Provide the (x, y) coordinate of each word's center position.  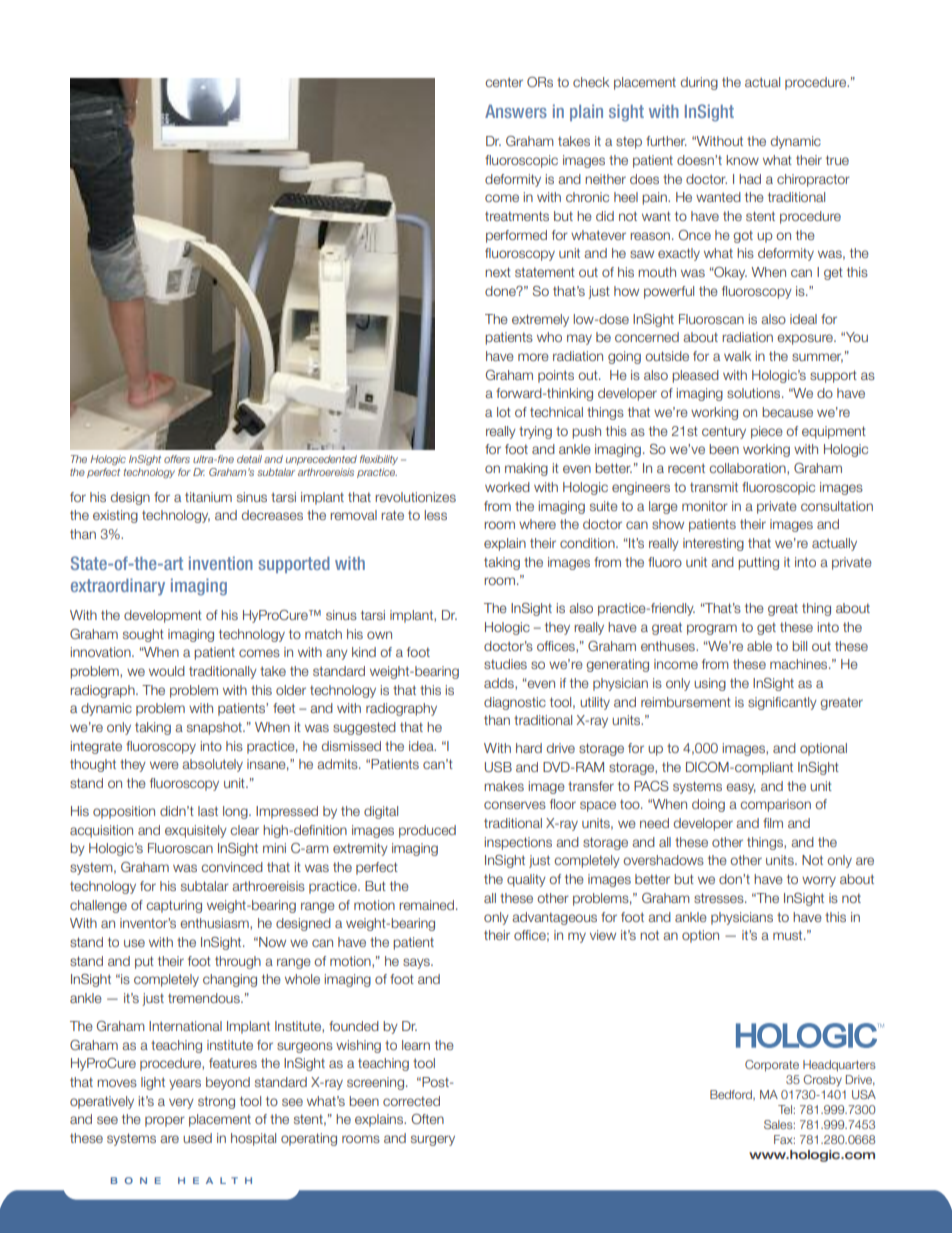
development (163, 616)
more (533, 357)
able (759, 646)
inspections (518, 843)
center (504, 82)
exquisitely (196, 831)
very (181, 1103)
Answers (516, 111)
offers (177, 459)
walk (737, 356)
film (773, 823)
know (742, 160)
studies (505, 664)
